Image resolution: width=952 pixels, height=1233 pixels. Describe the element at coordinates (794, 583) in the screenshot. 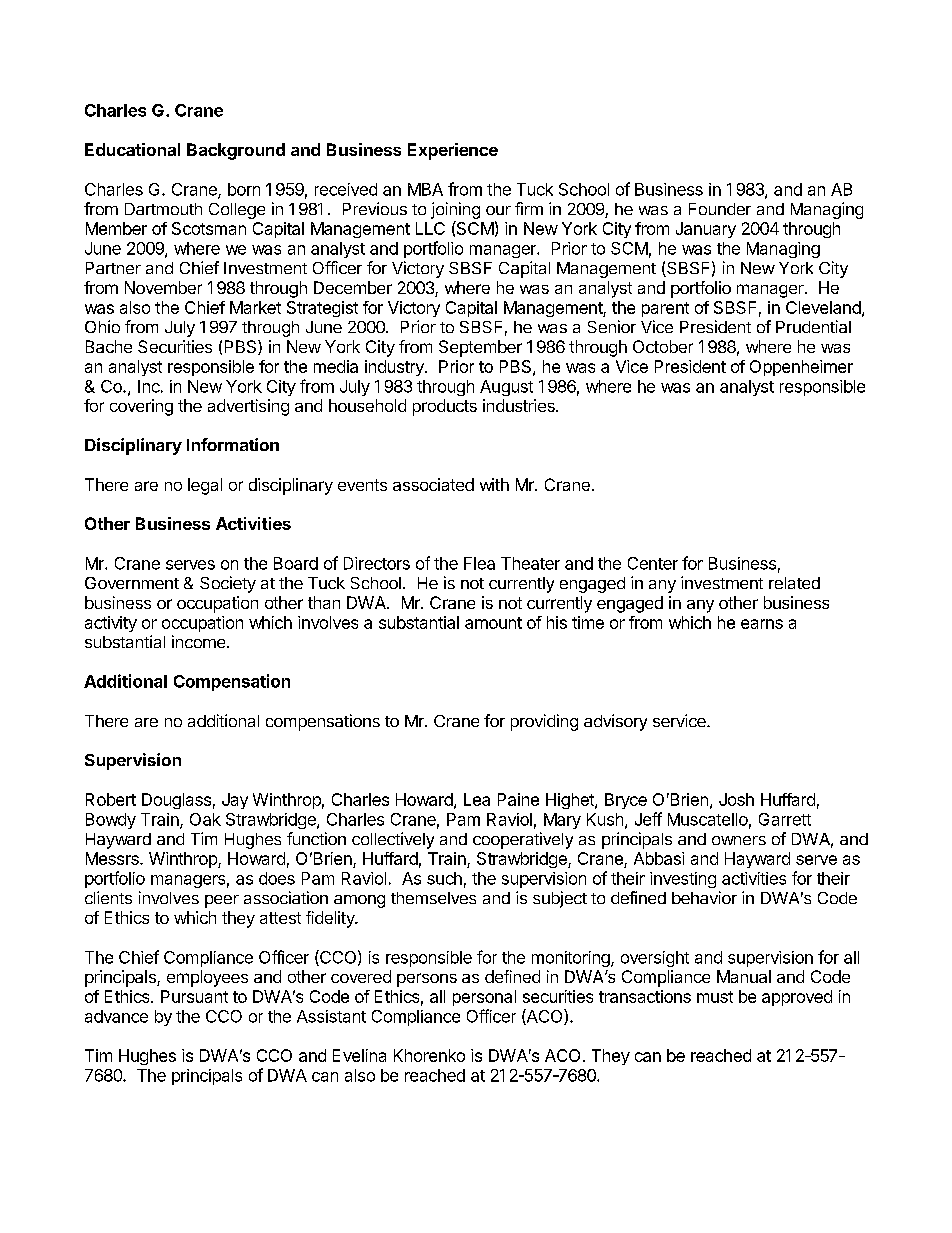

I see `related` at that location.
